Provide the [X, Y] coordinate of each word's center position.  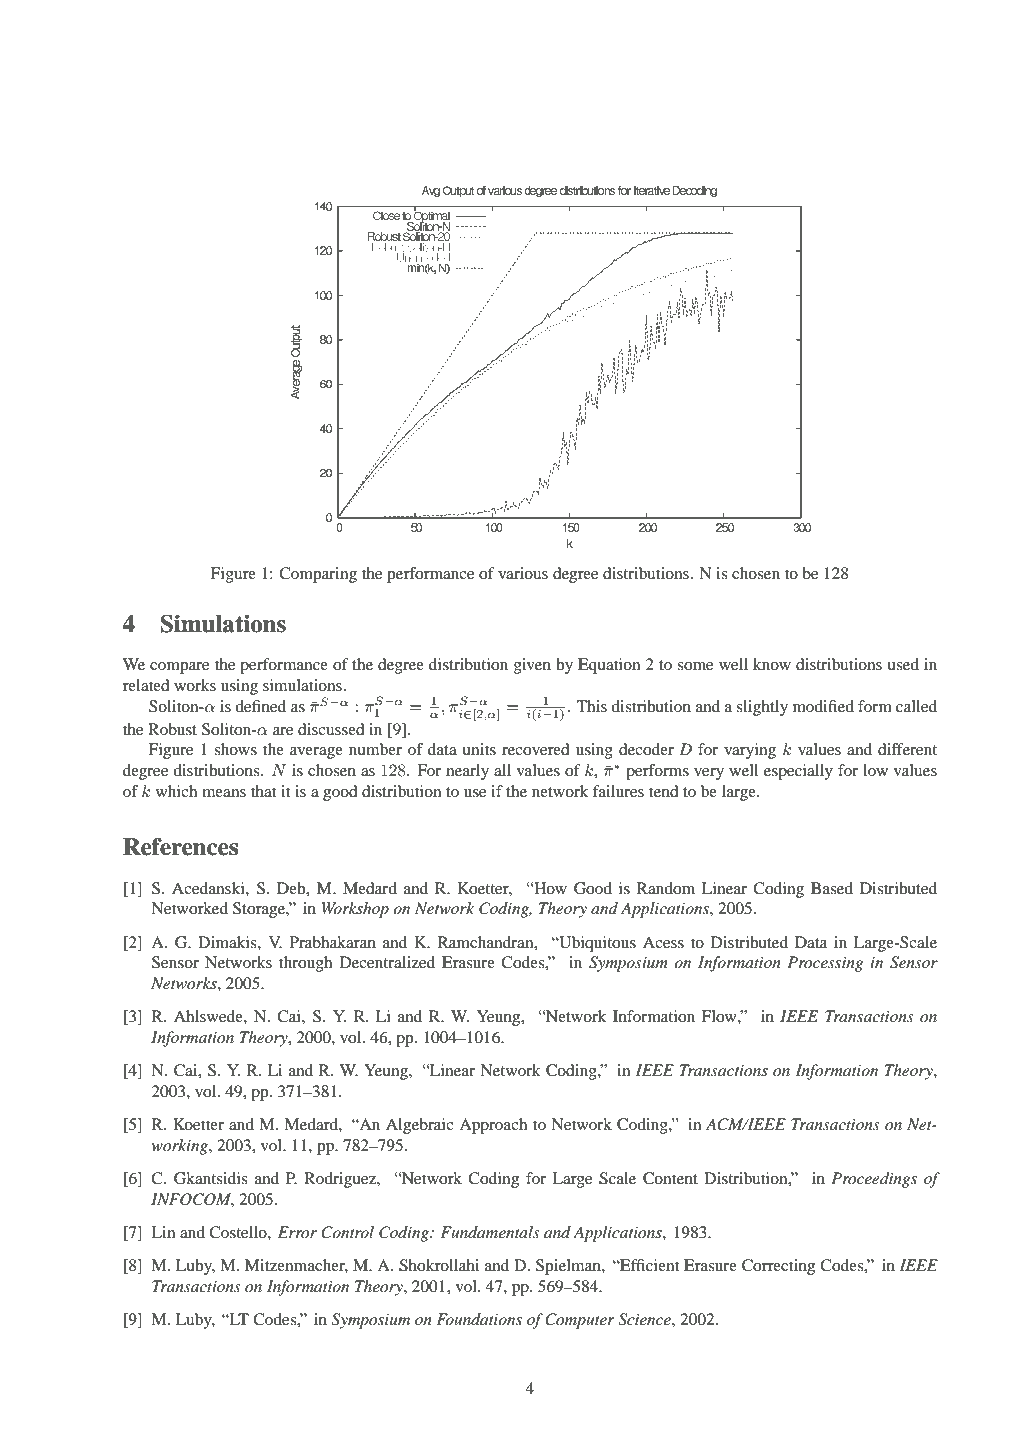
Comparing [318, 575]
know [772, 664]
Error [297, 1232]
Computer [579, 1321]
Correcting [778, 1267]
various [523, 573]
